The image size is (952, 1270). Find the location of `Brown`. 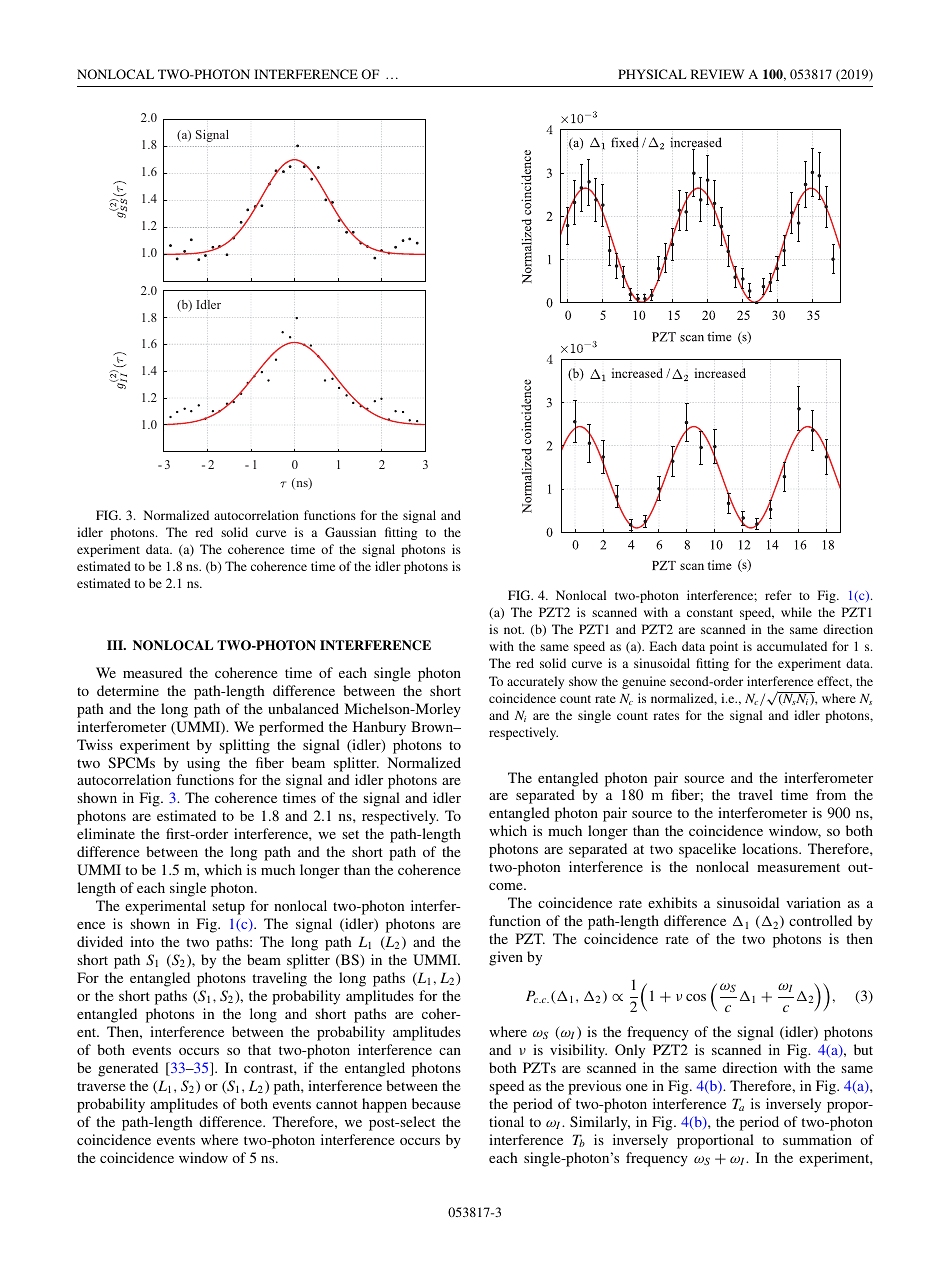

Brown is located at coordinates (433, 726).
